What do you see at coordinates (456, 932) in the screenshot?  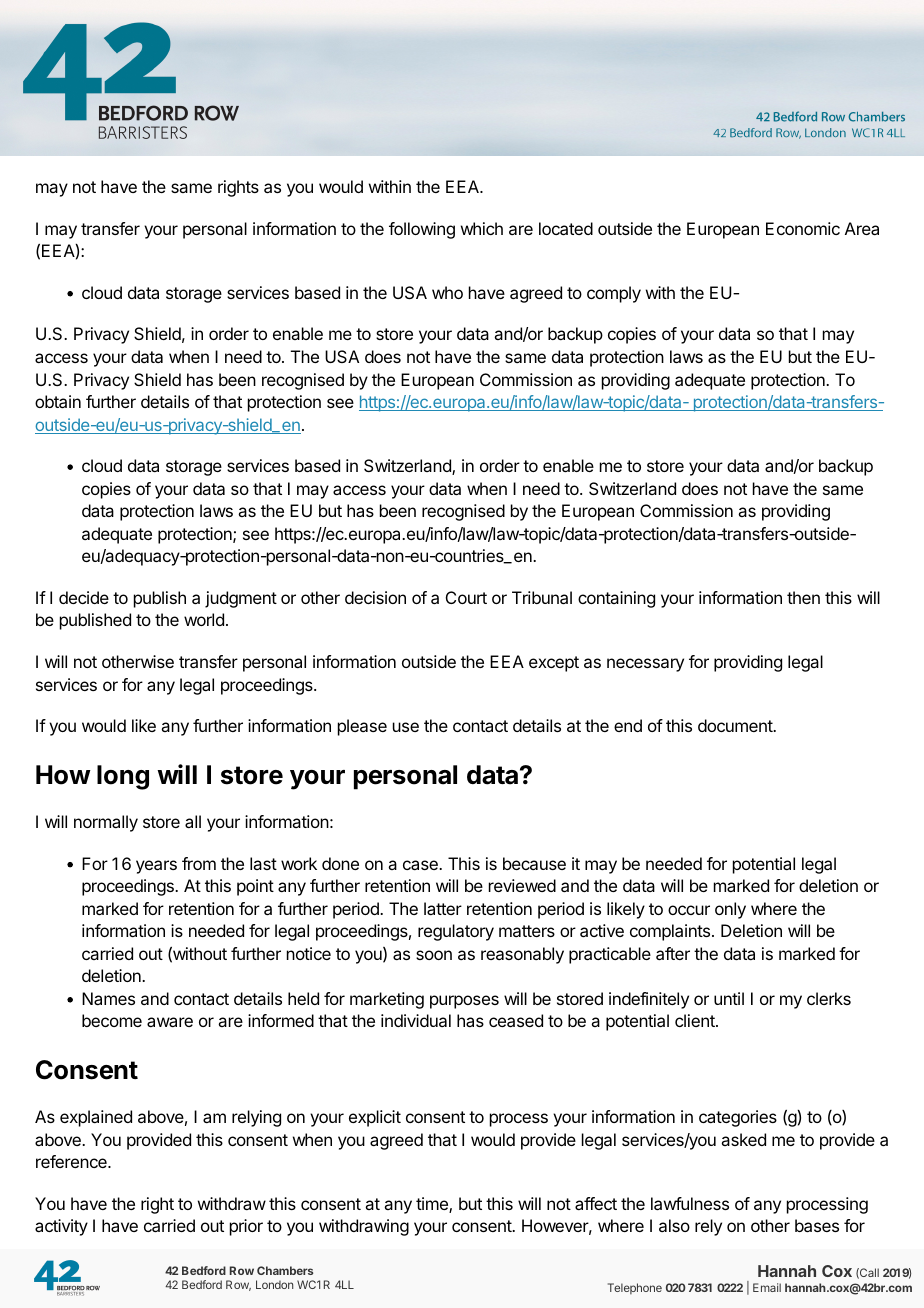 I see `regulatory` at bounding box center [456, 932].
